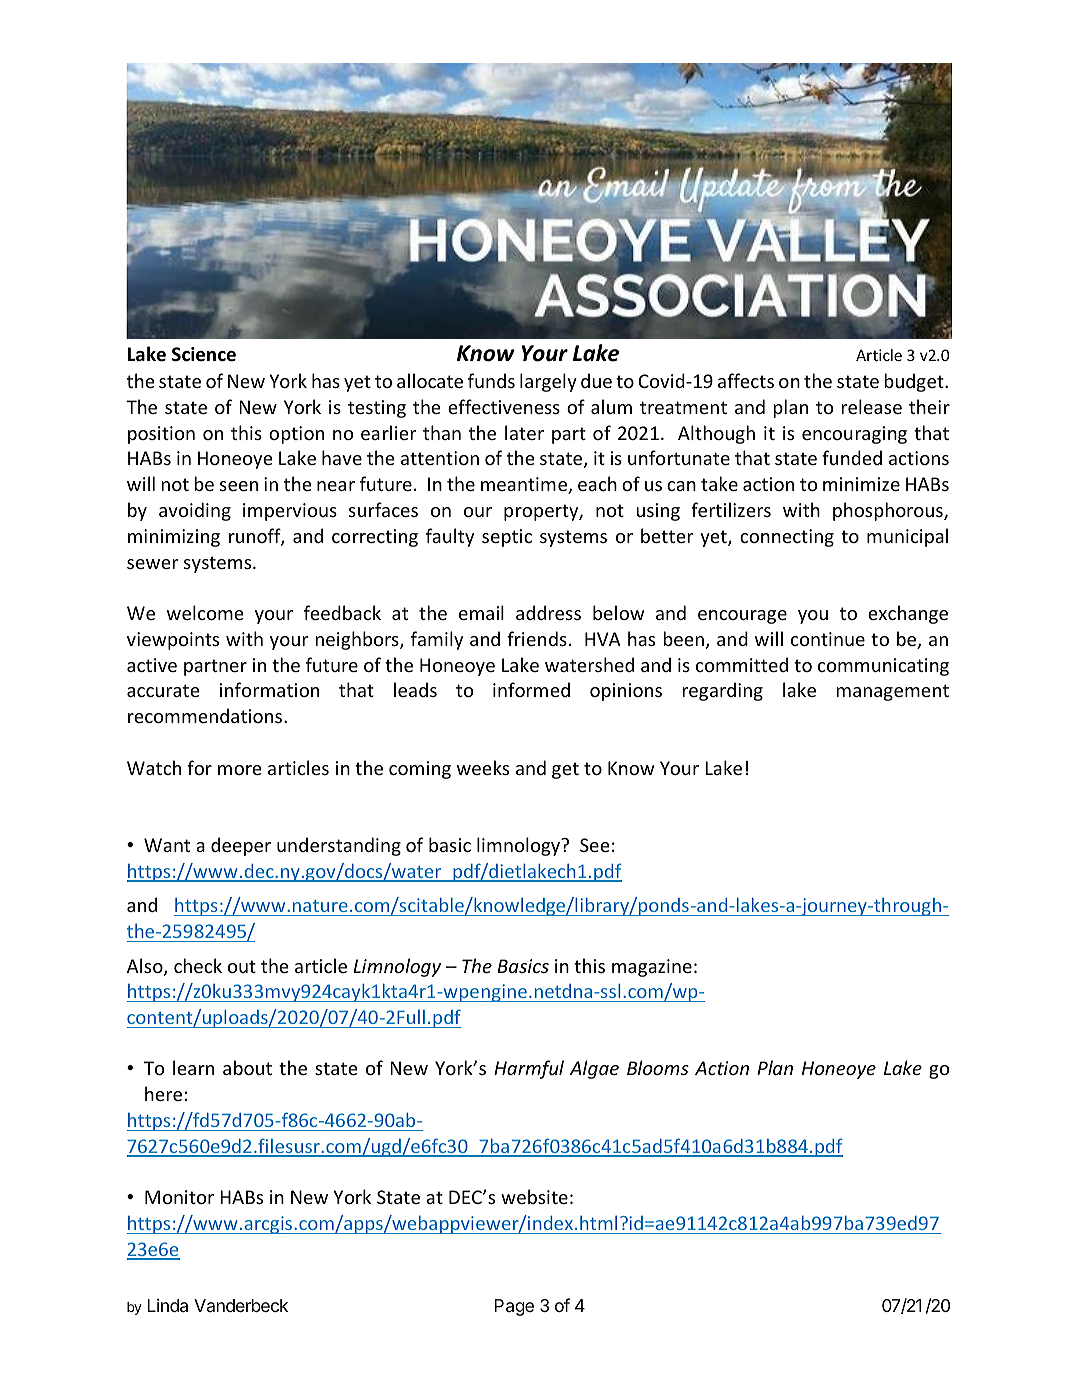 The image size is (1076, 1392). I want to click on address, so click(548, 612).
